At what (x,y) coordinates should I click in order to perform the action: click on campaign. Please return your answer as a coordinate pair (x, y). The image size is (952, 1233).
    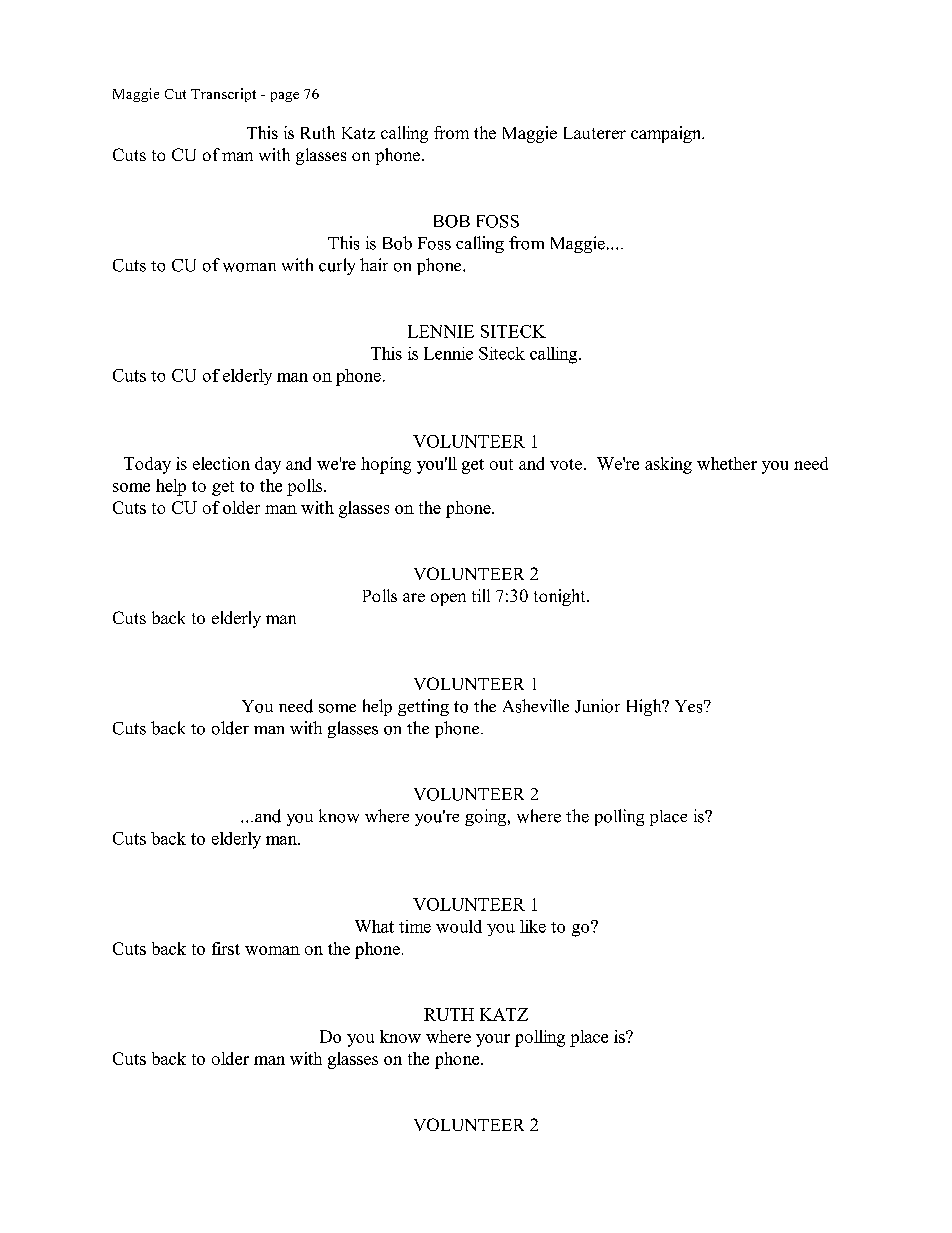
    Looking at the image, I should click on (667, 134).
